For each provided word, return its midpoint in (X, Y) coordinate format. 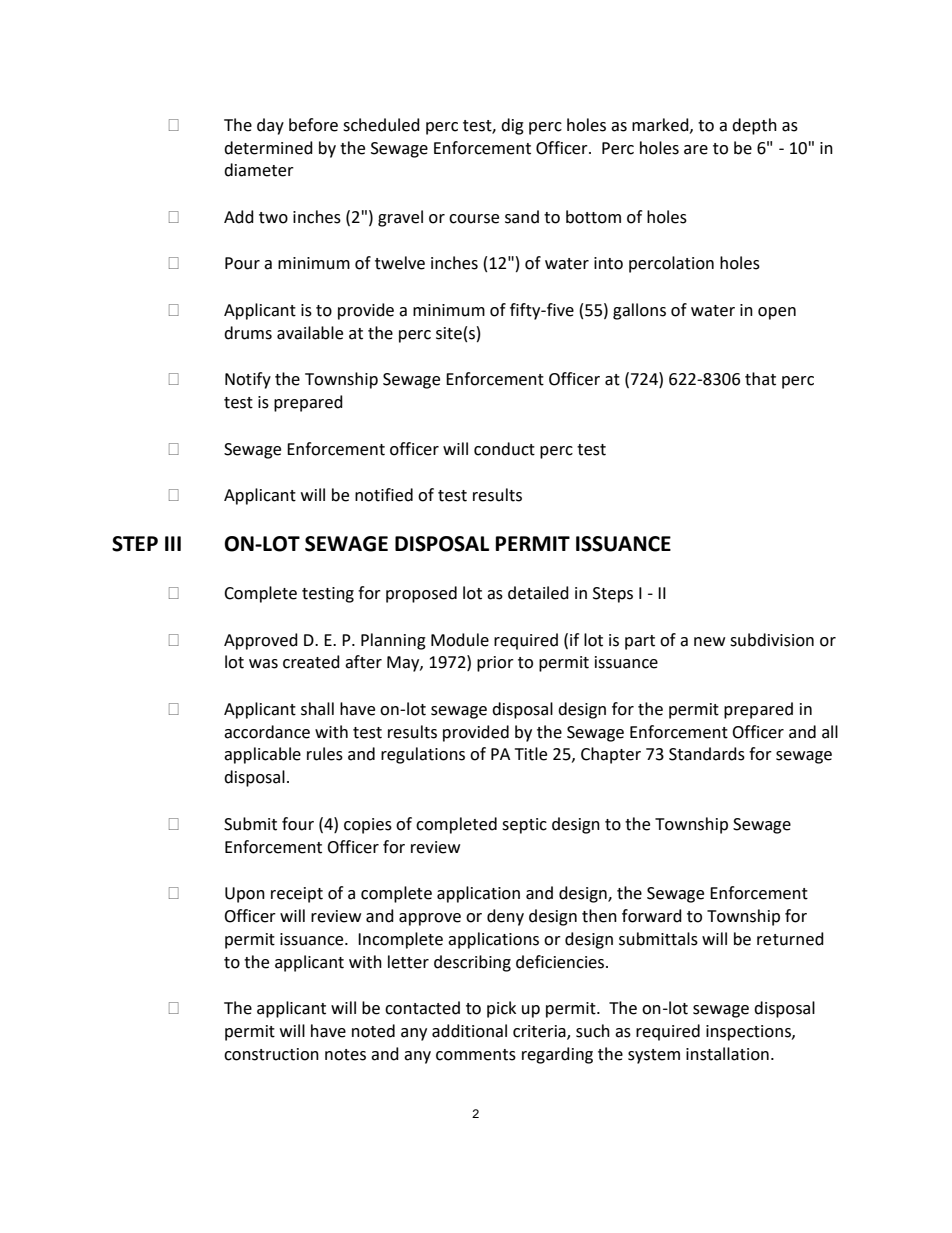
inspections (749, 1033)
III (173, 543)
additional (469, 1031)
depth (754, 126)
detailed (538, 593)
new (709, 642)
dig (512, 126)
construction (271, 1054)
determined (268, 148)
